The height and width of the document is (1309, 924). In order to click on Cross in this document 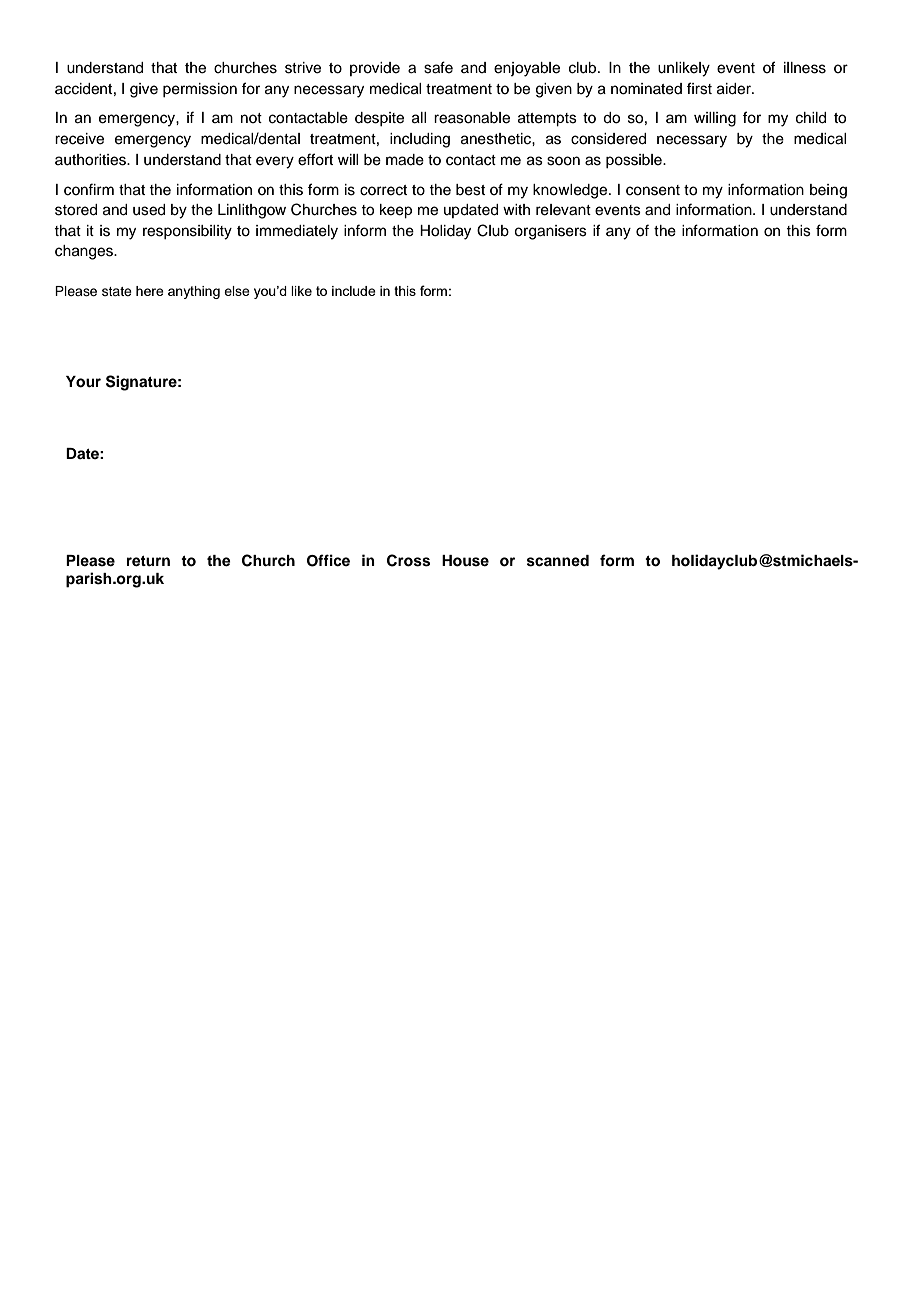, I will do `click(408, 560)`.
